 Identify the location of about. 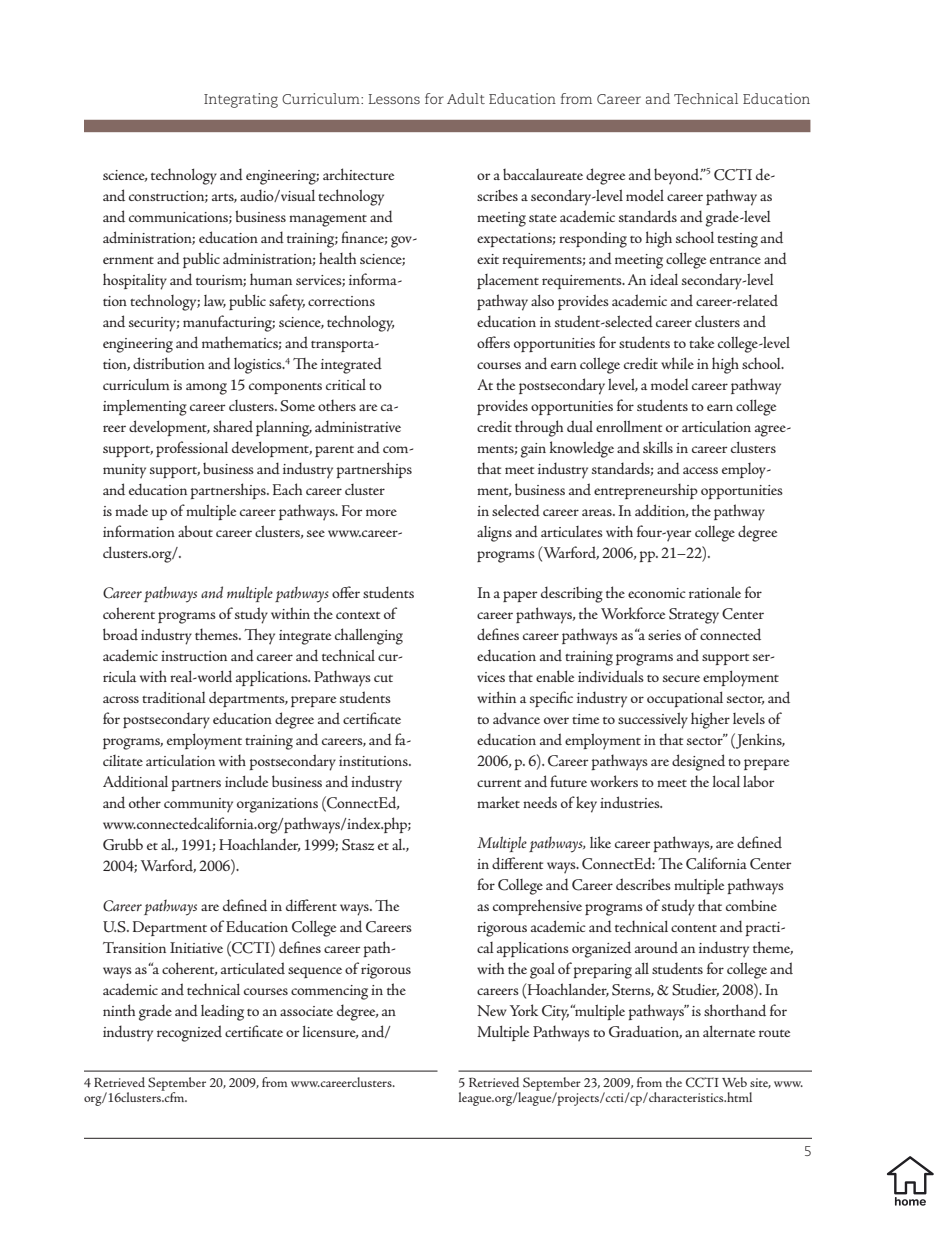
(195, 531).
